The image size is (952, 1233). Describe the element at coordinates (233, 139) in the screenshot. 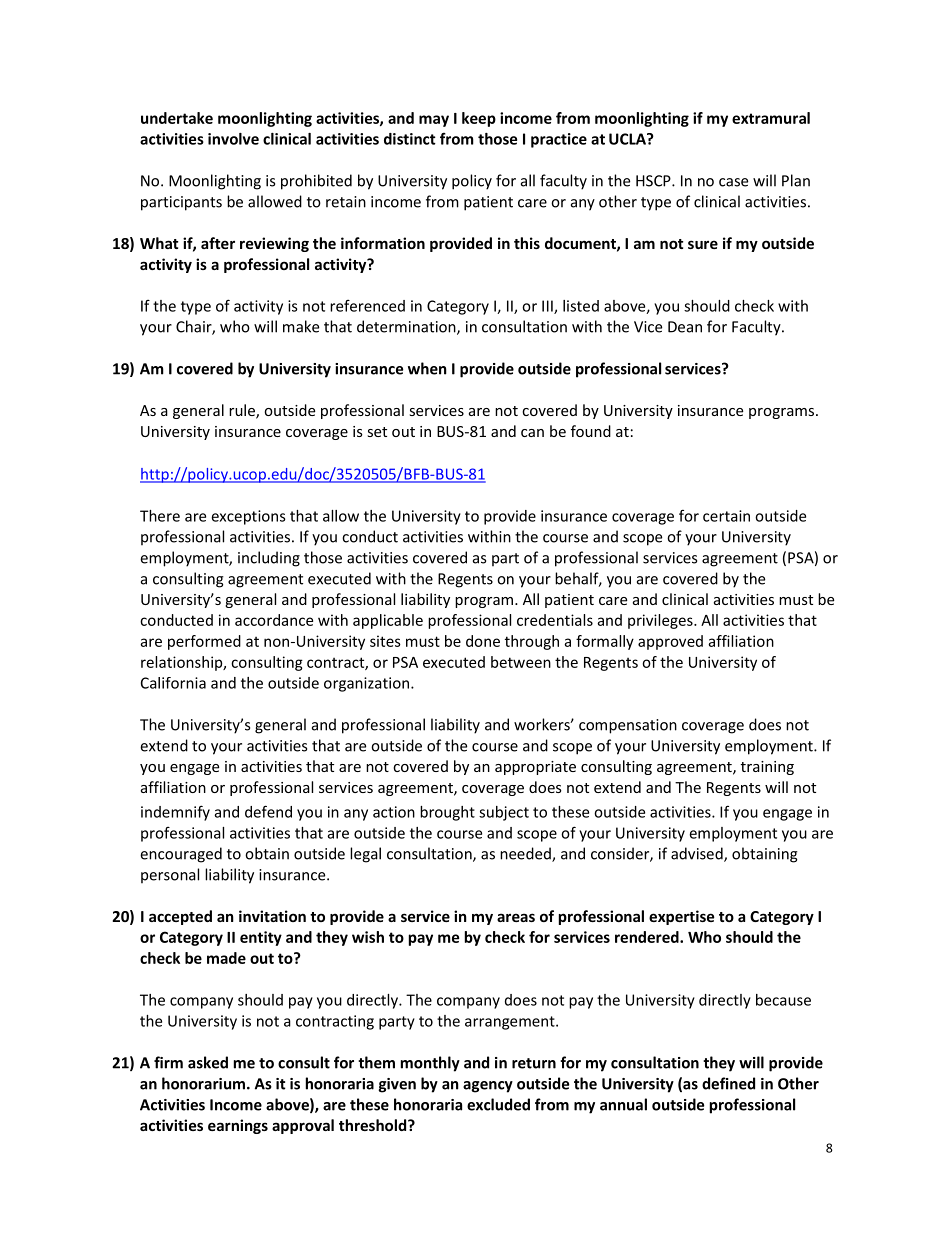

I see `involve` at that location.
